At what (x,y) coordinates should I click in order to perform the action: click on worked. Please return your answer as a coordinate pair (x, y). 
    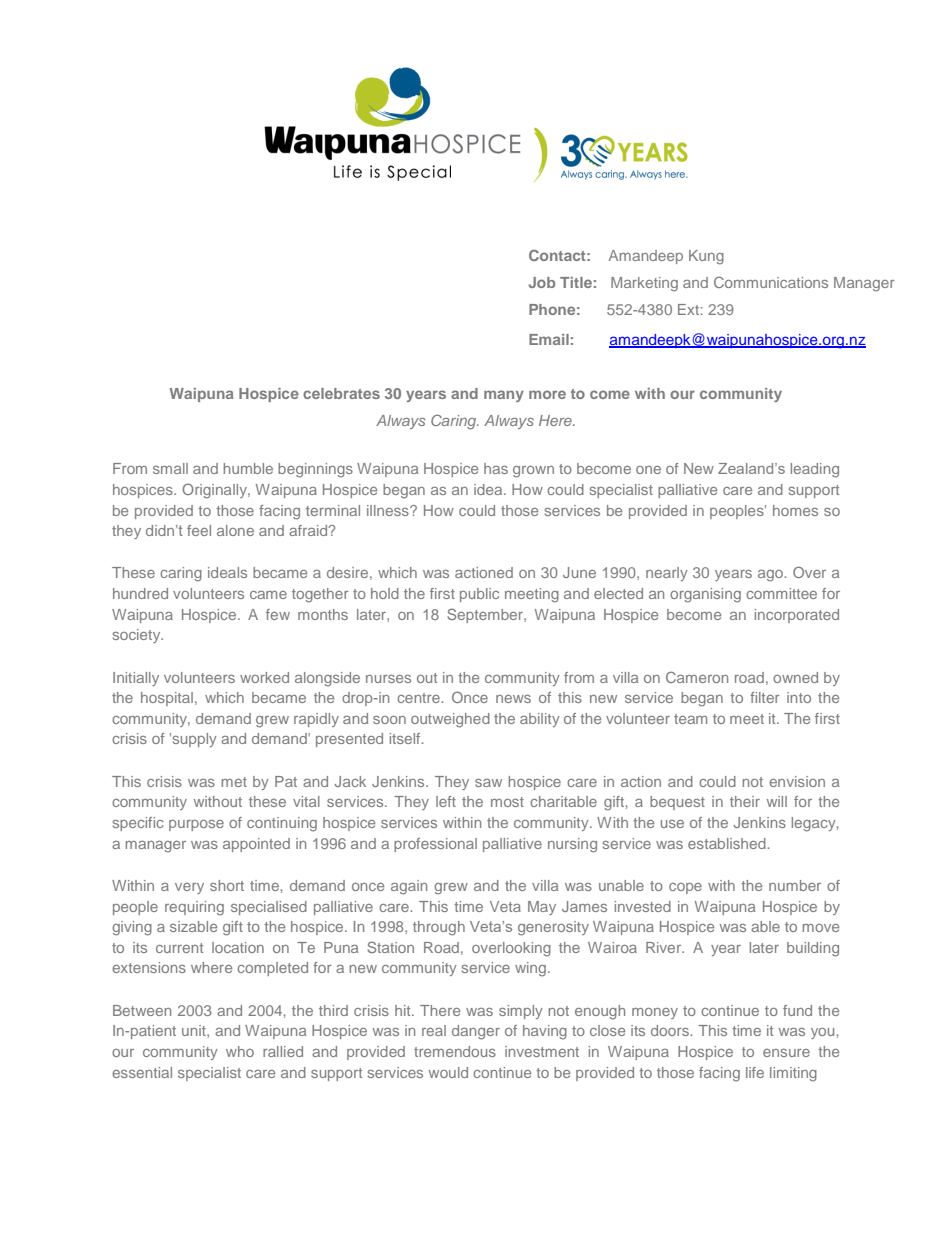
    Looking at the image, I should click on (264, 677).
